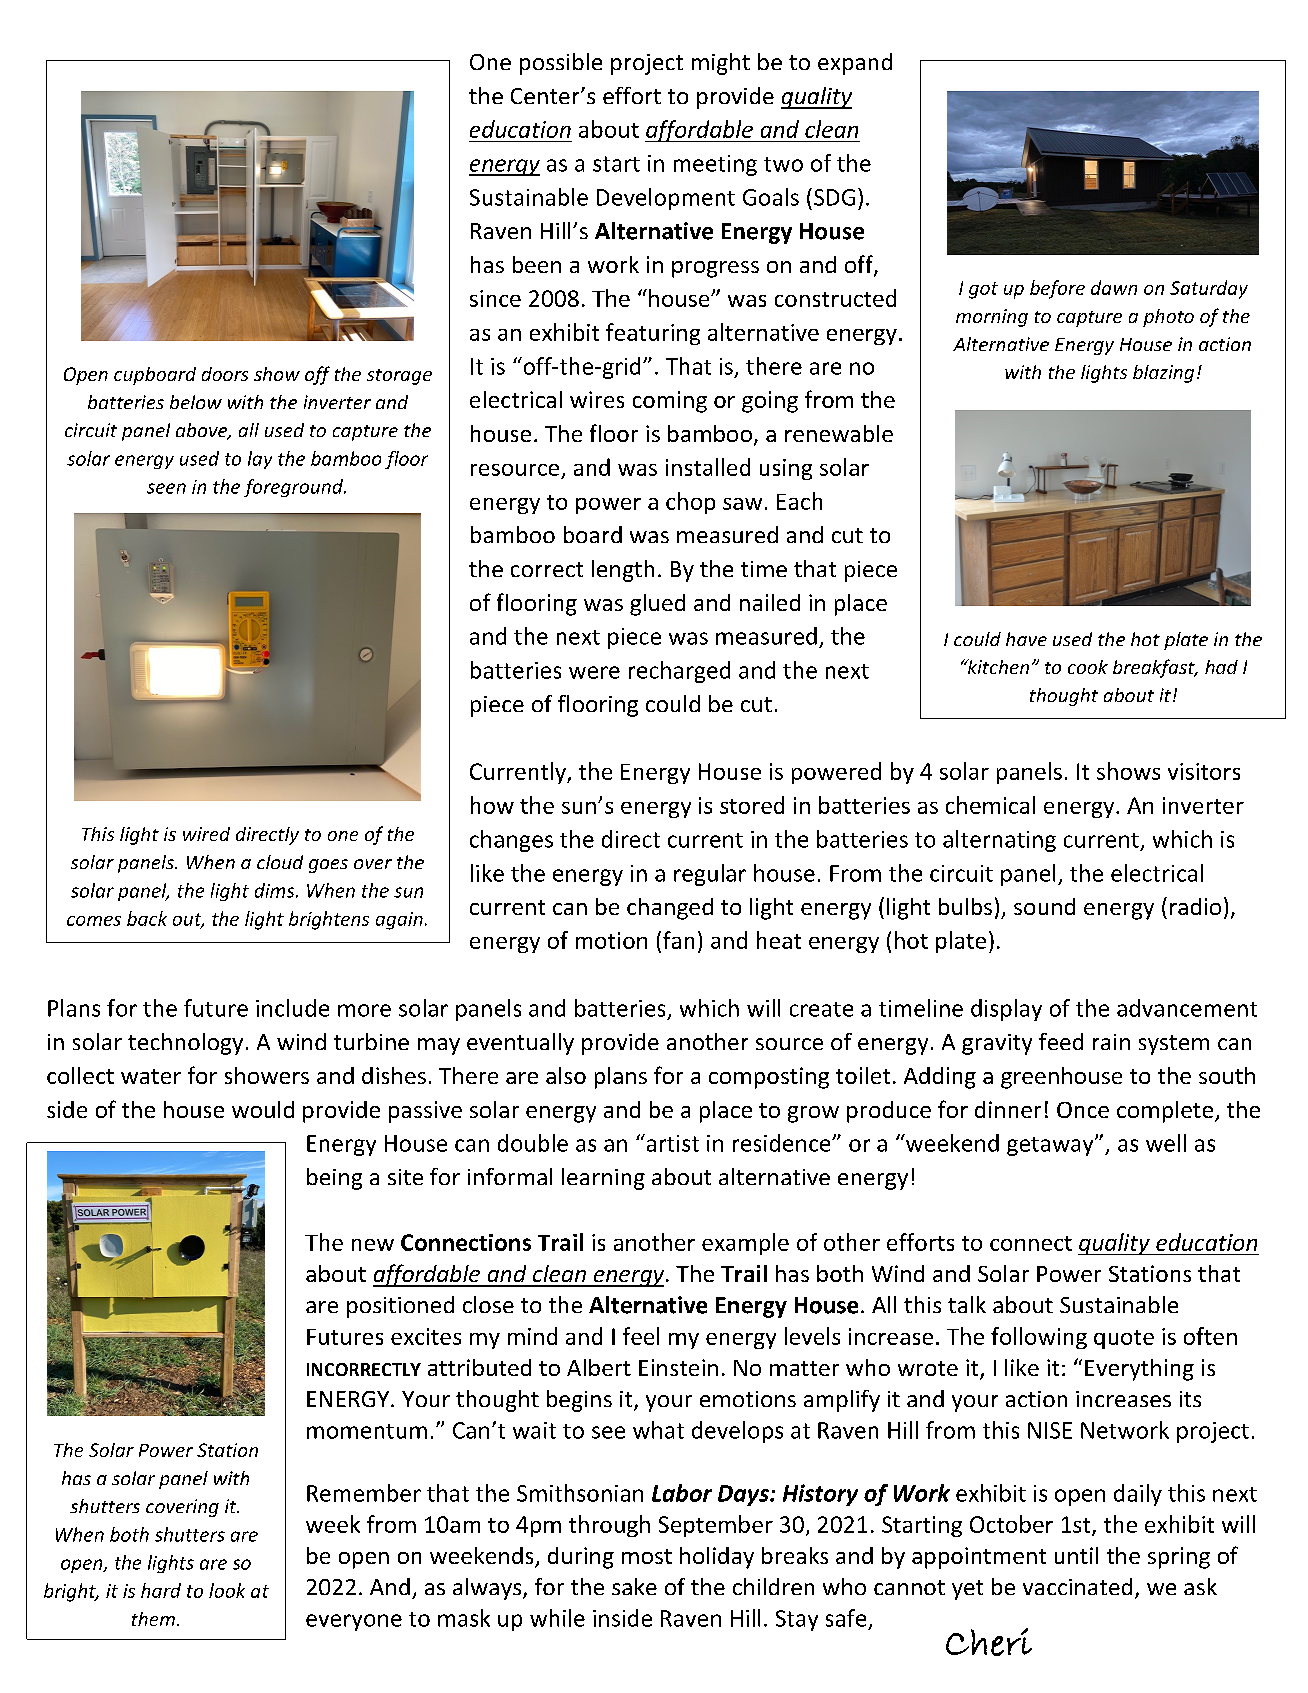  Describe the element at coordinates (166, 488) in the screenshot. I see `seen` at that location.
